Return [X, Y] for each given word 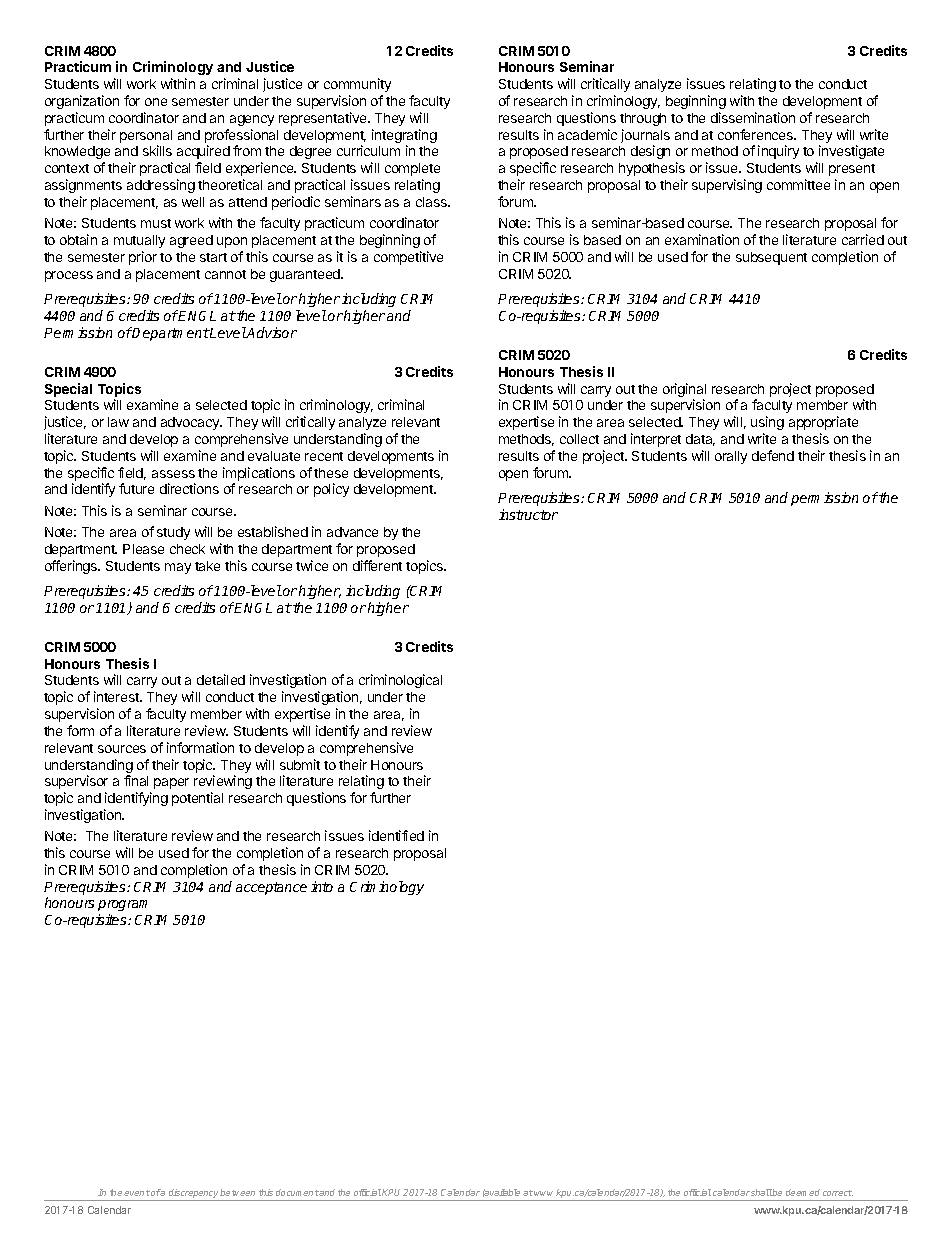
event [137, 1193]
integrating [404, 137]
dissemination [753, 117]
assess [173, 474]
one [156, 102]
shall [762, 1192]
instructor [528, 514]
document [297, 1192]
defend [773, 455]
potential [197, 799]
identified [396, 835]
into [322, 886]
